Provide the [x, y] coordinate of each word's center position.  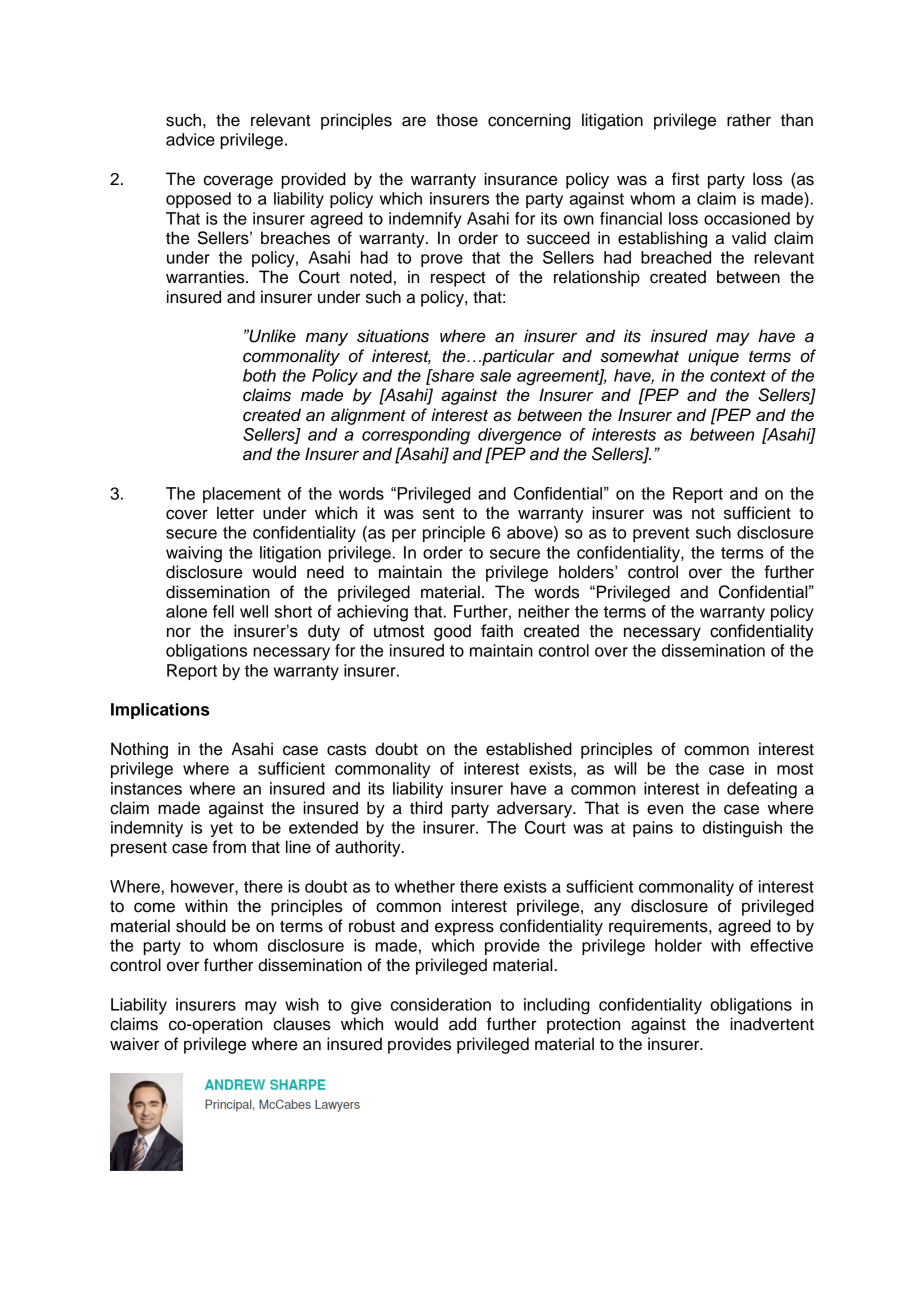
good [452, 632]
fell [223, 611]
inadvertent [772, 1024]
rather [749, 120]
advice [190, 139]
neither [544, 611]
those [457, 120]
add [462, 1024]
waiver [134, 1044]
